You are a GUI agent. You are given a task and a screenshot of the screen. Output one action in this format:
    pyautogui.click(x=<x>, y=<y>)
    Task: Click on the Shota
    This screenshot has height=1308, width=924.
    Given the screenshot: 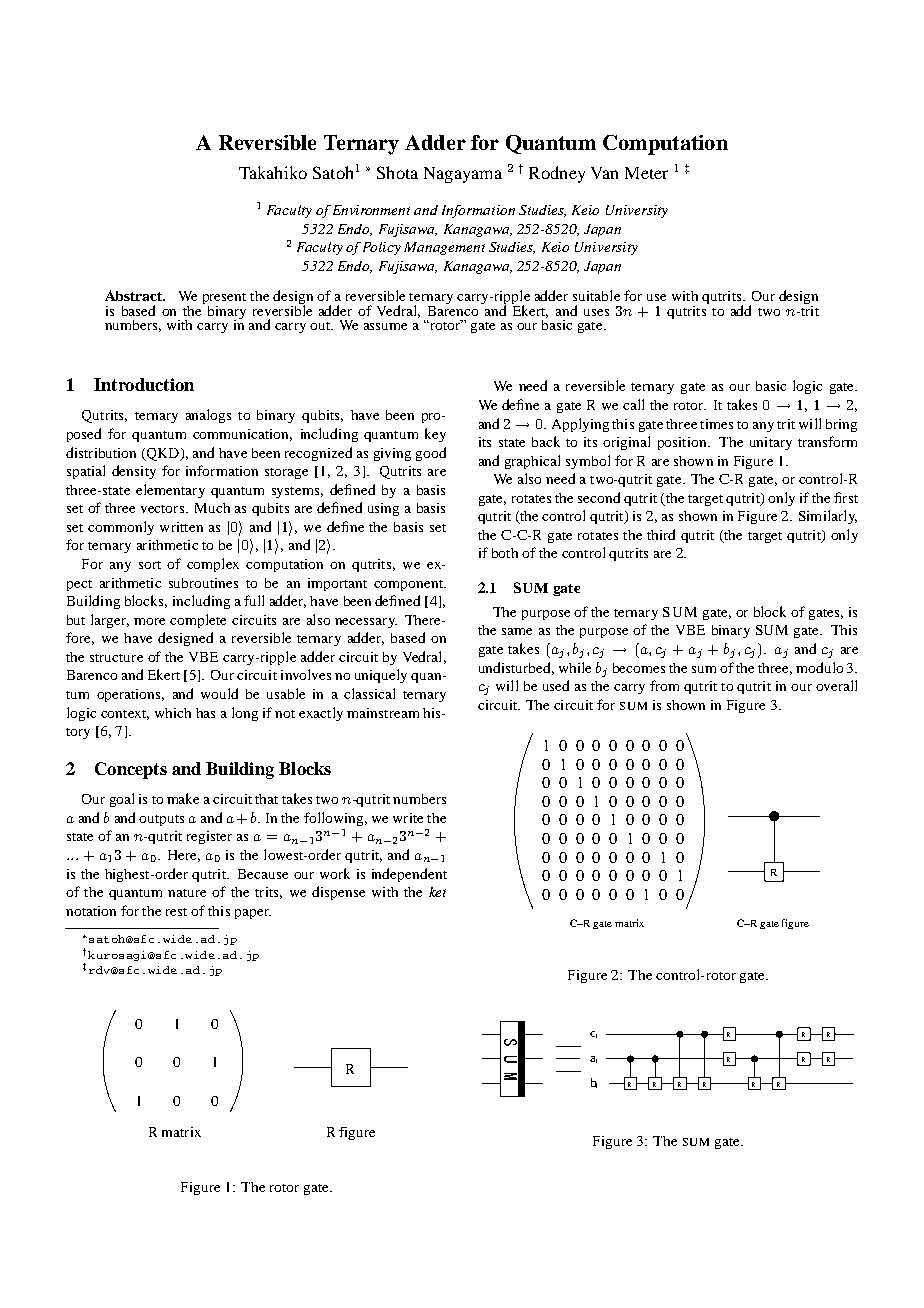 What is the action you would take?
    pyautogui.click(x=397, y=172)
